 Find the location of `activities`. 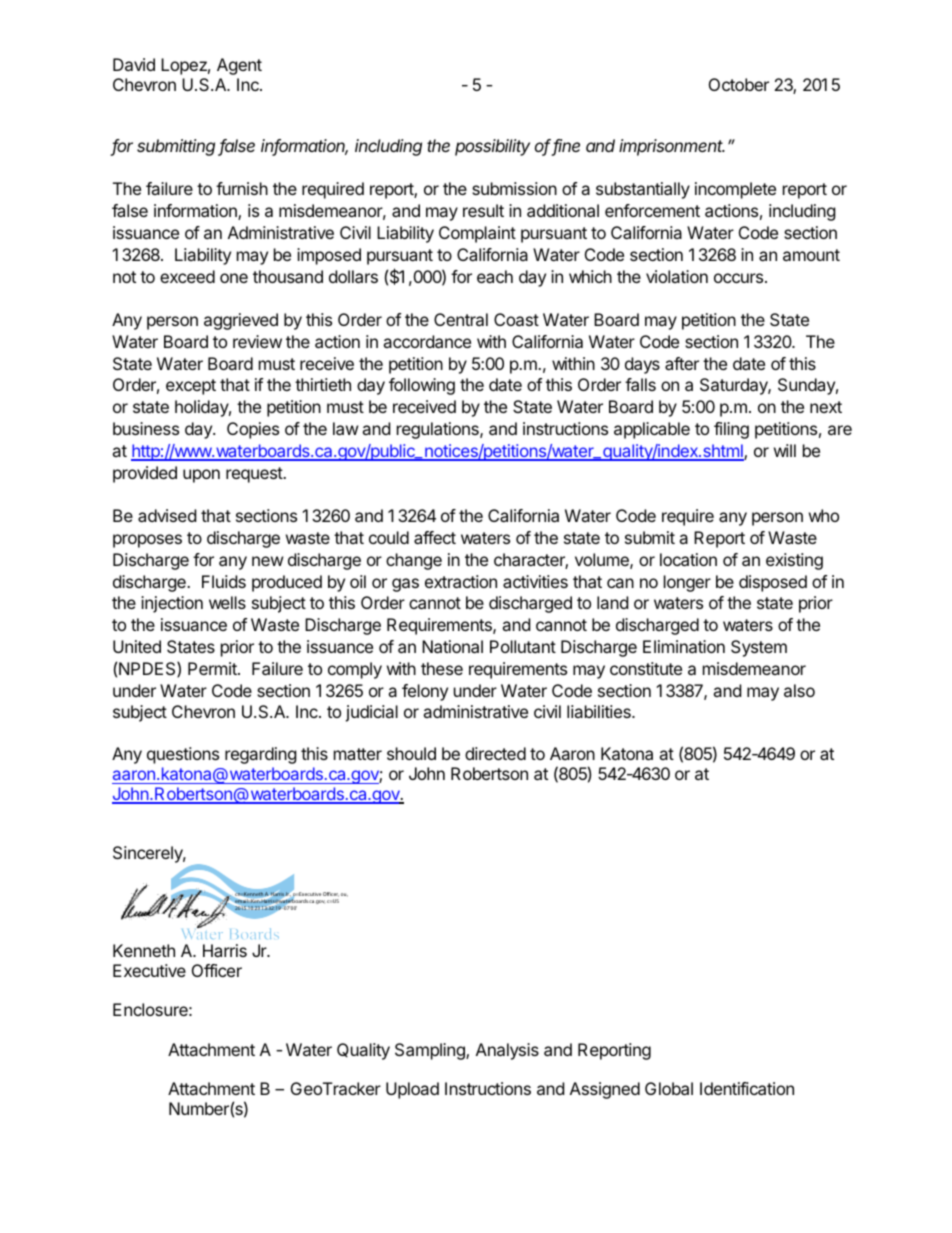

activities is located at coordinates (535, 581).
